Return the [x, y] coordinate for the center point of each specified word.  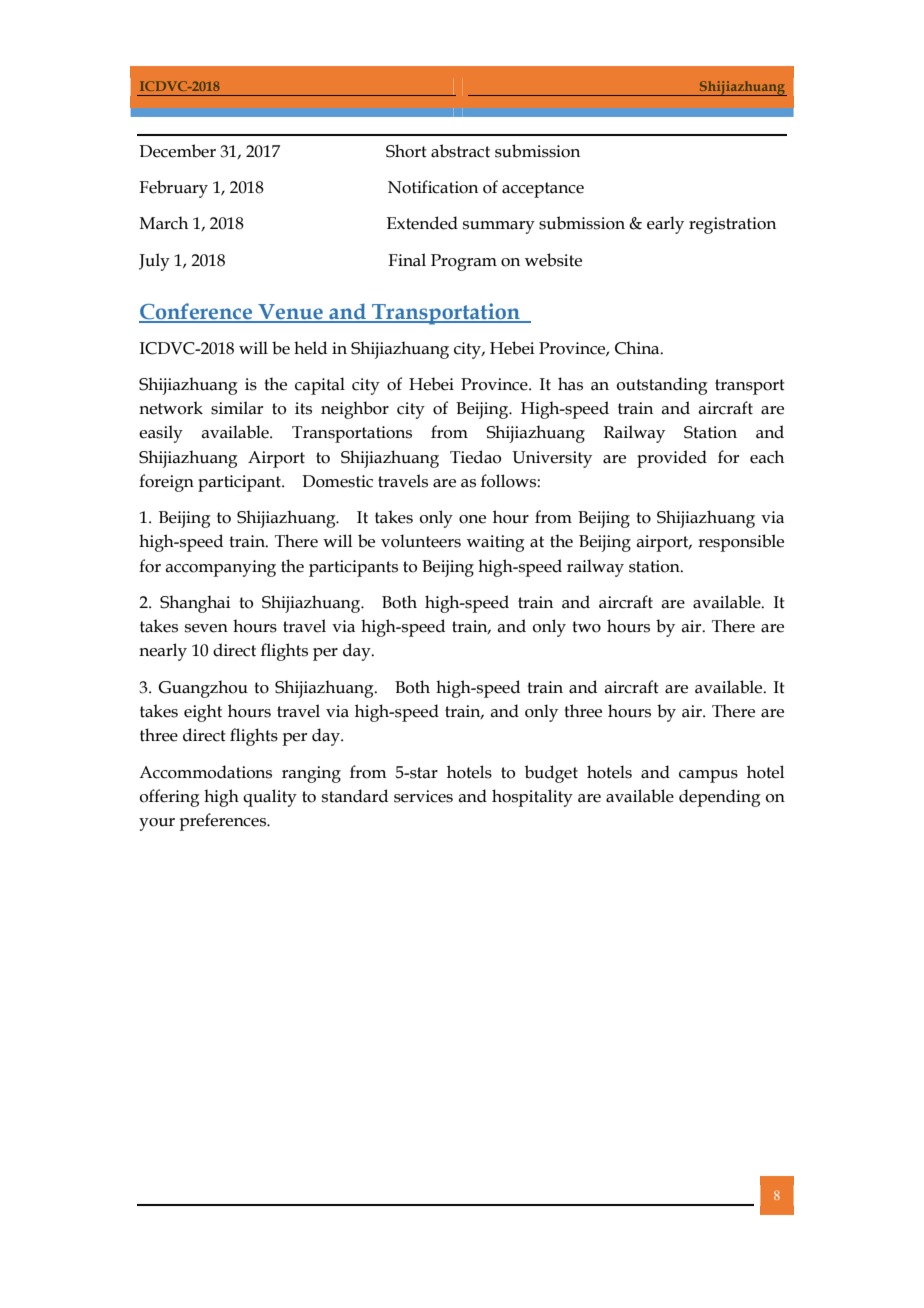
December [177, 151]
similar [237, 408]
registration [732, 225]
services [423, 796]
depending [720, 798]
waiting [496, 543]
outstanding [662, 386]
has [570, 384]
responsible [741, 543]
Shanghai [195, 604]
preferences [223, 822]
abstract [460, 151]
